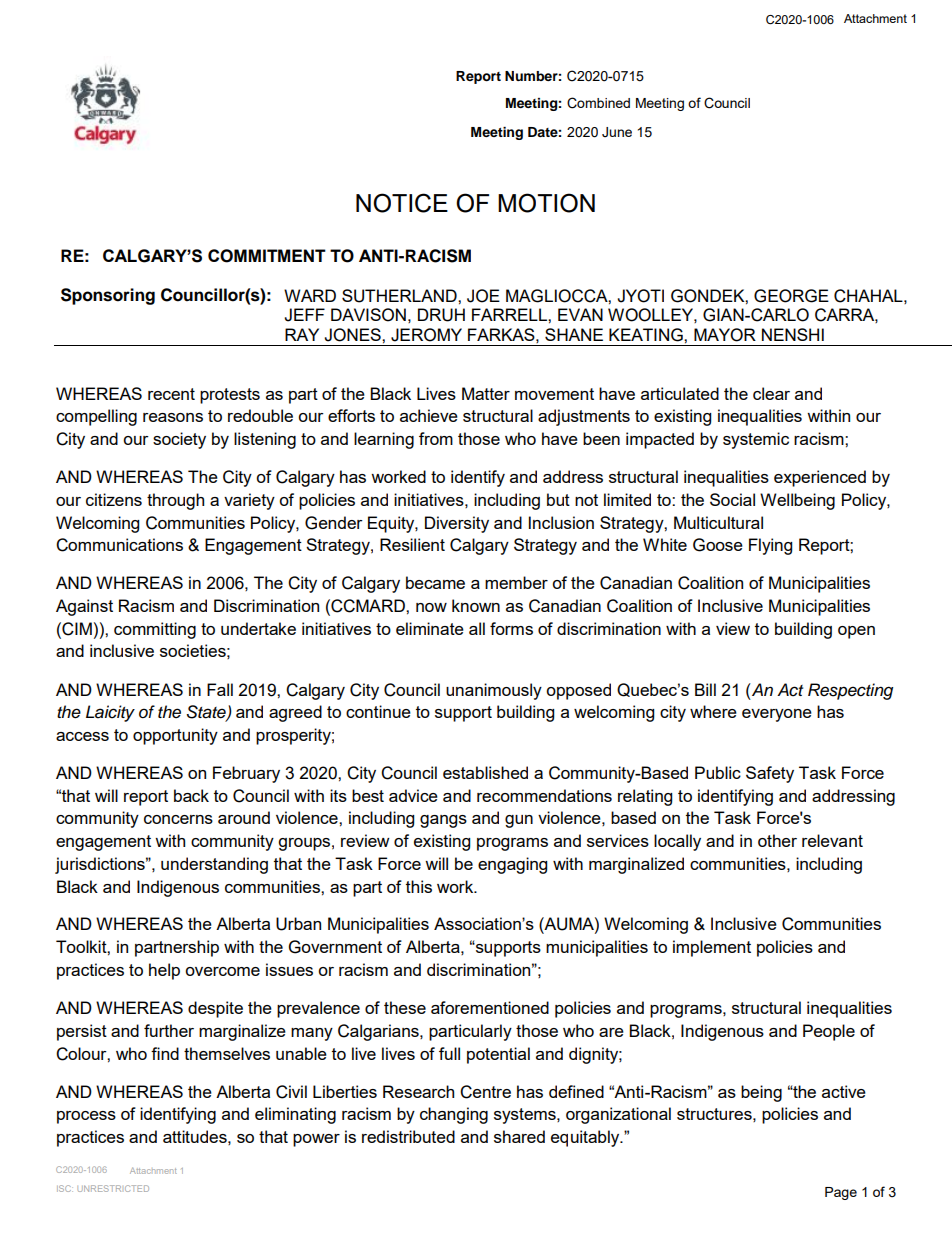  Describe the element at coordinates (430, 628) in the image. I see `eliminate` at that location.
